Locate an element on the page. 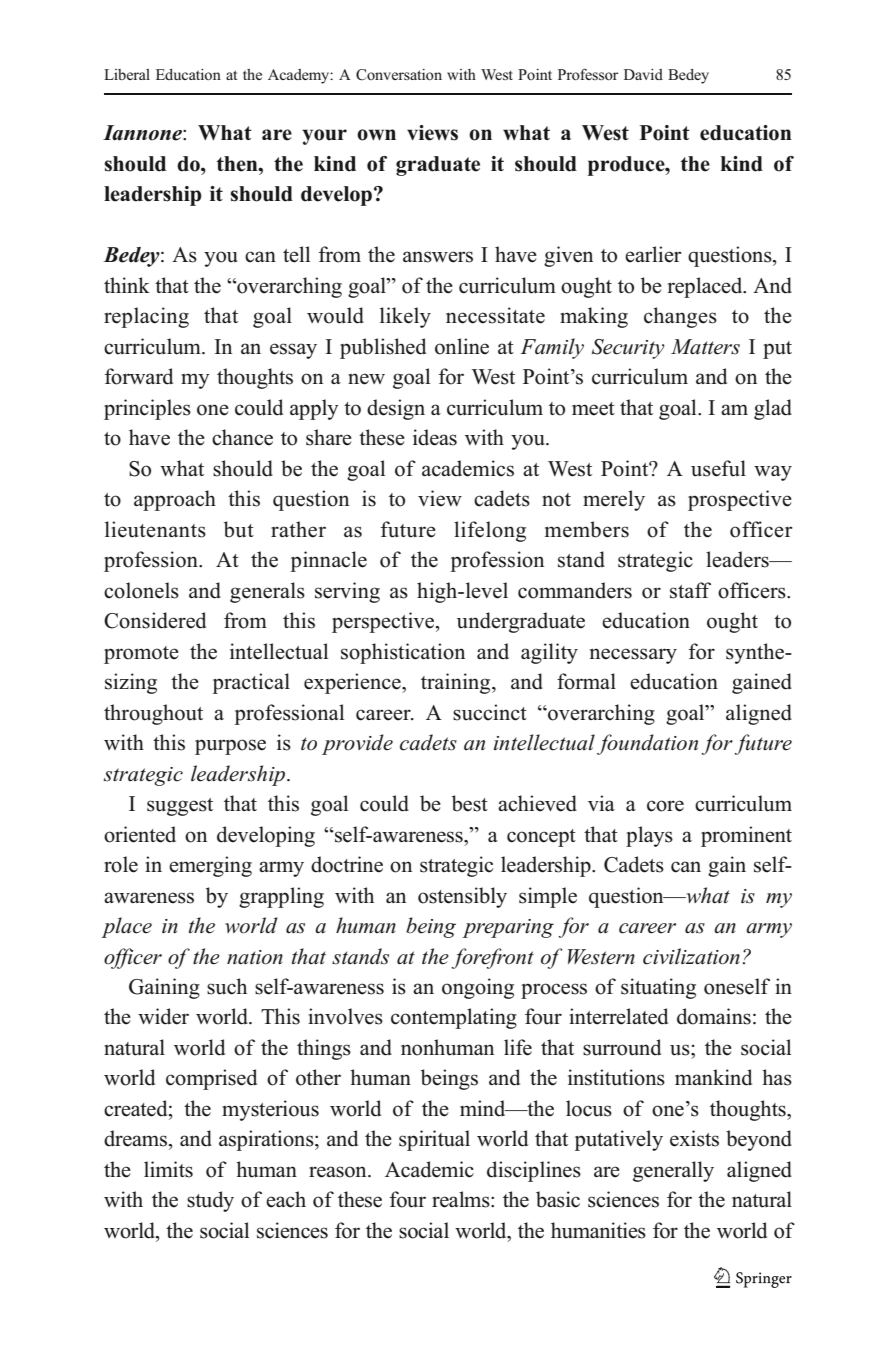 This page has height=1359, width=896. purpose is located at coordinates (230, 747).
